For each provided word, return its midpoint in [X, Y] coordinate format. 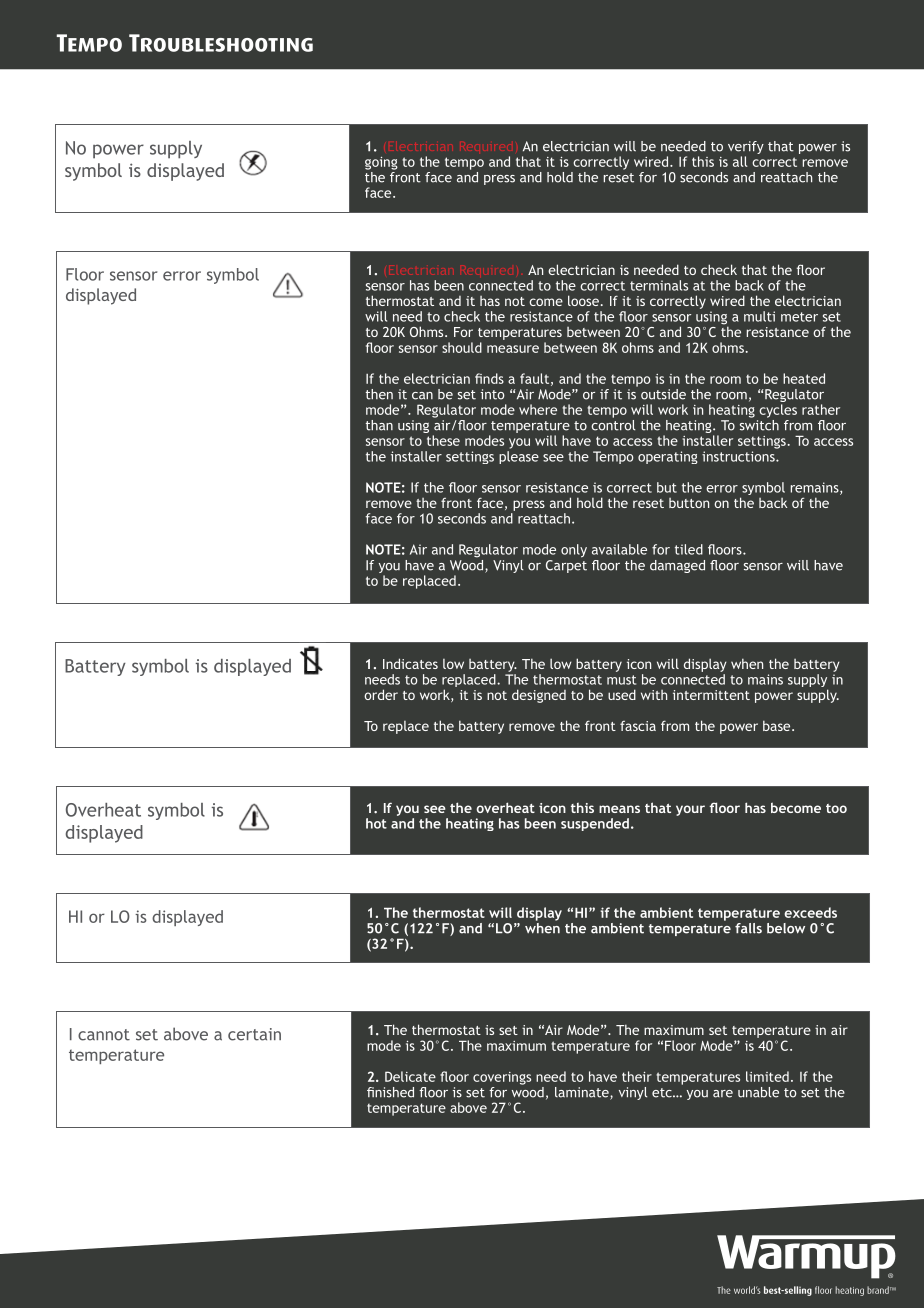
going [381, 163]
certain [254, 1034]
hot [376, 823]
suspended [595, 824]
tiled [689, 549]
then [379, 394]
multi [759, 316]
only [574, 551]
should [462, 347]
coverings [502, 1078]
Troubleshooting [221, 43]
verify [746, 147]
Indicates [410, 663]
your [690, 810]
